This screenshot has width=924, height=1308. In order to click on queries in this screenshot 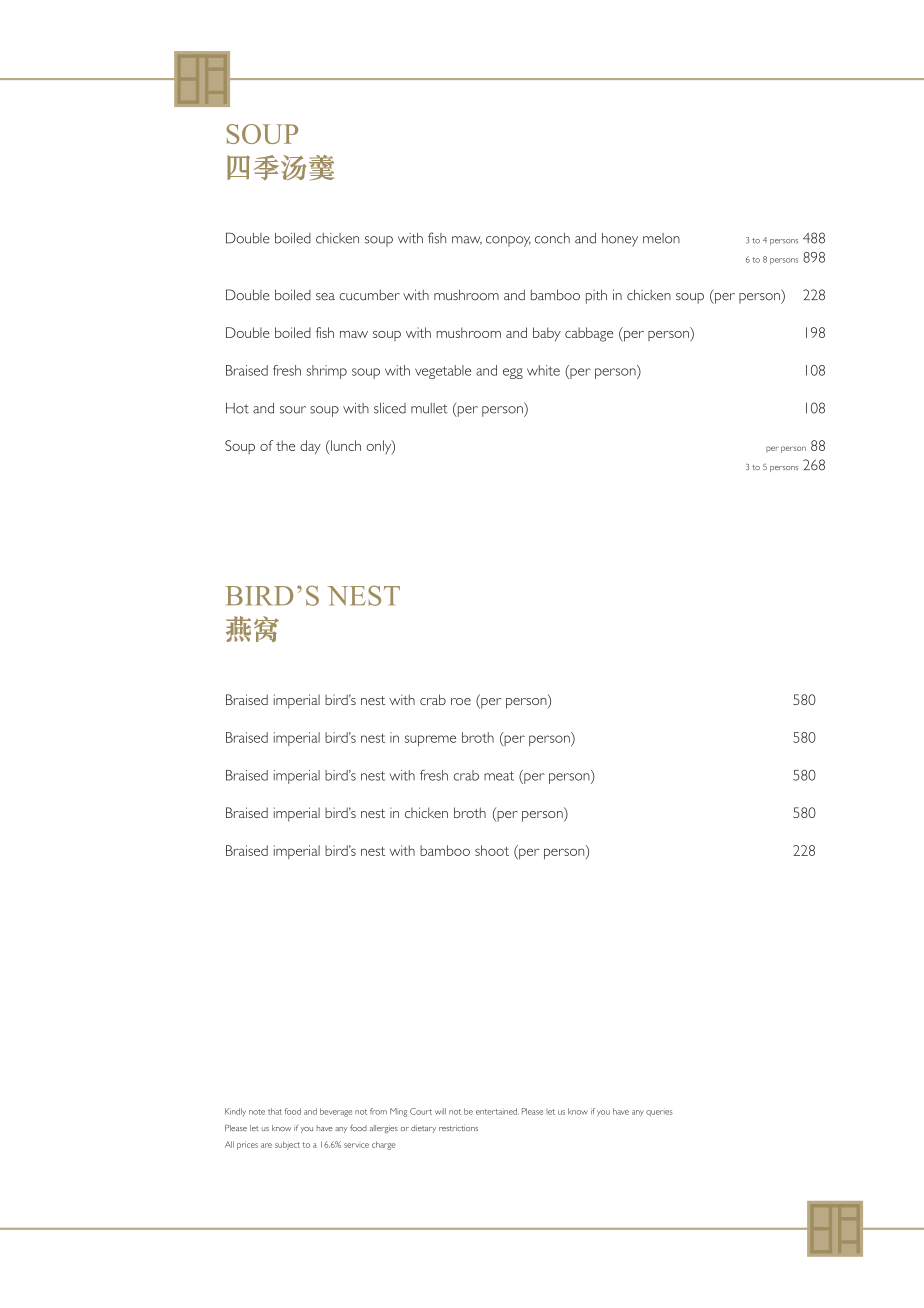, I will do `click(659, 1112)`.
